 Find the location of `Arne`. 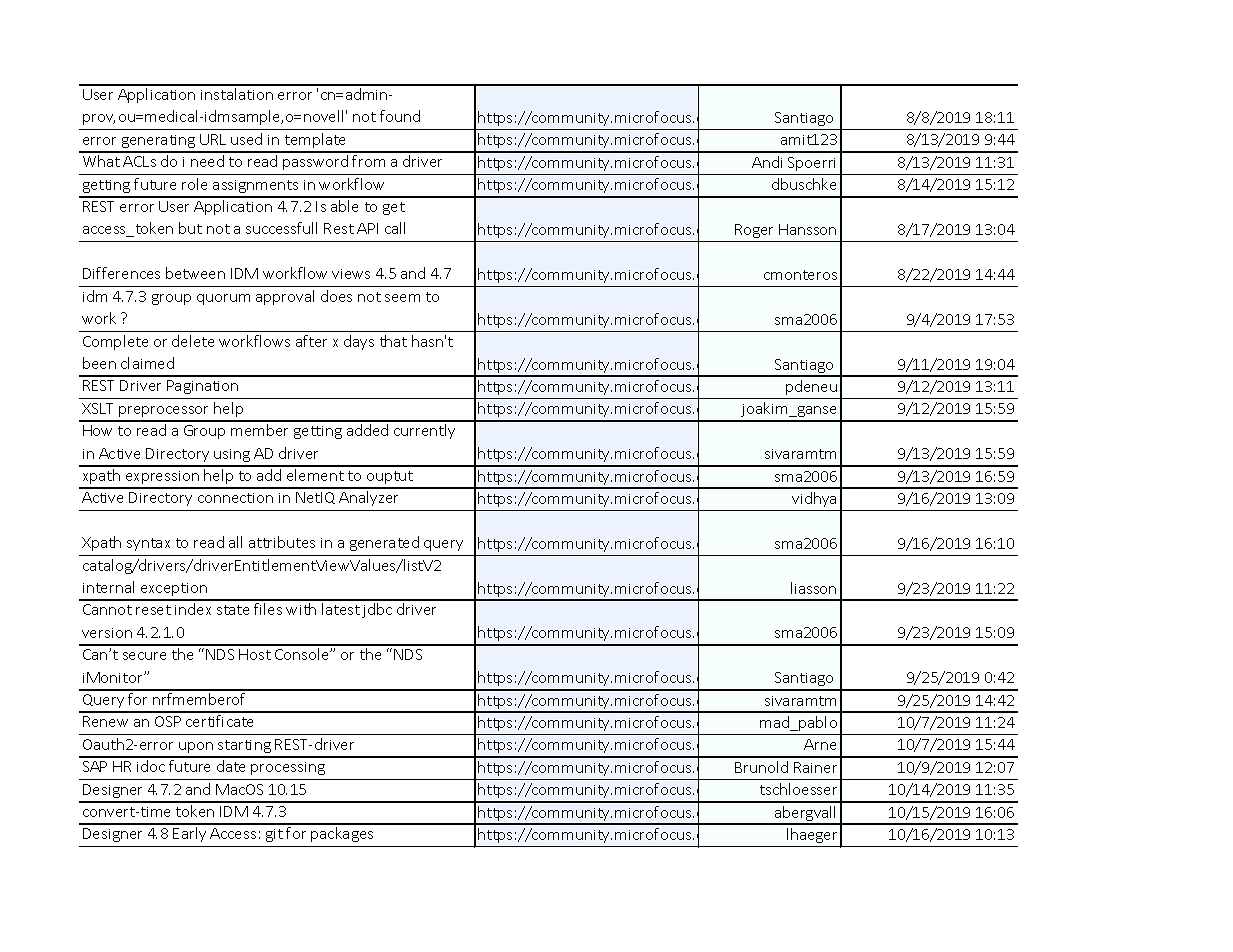

Arne is located at coordinates (820, 744).
